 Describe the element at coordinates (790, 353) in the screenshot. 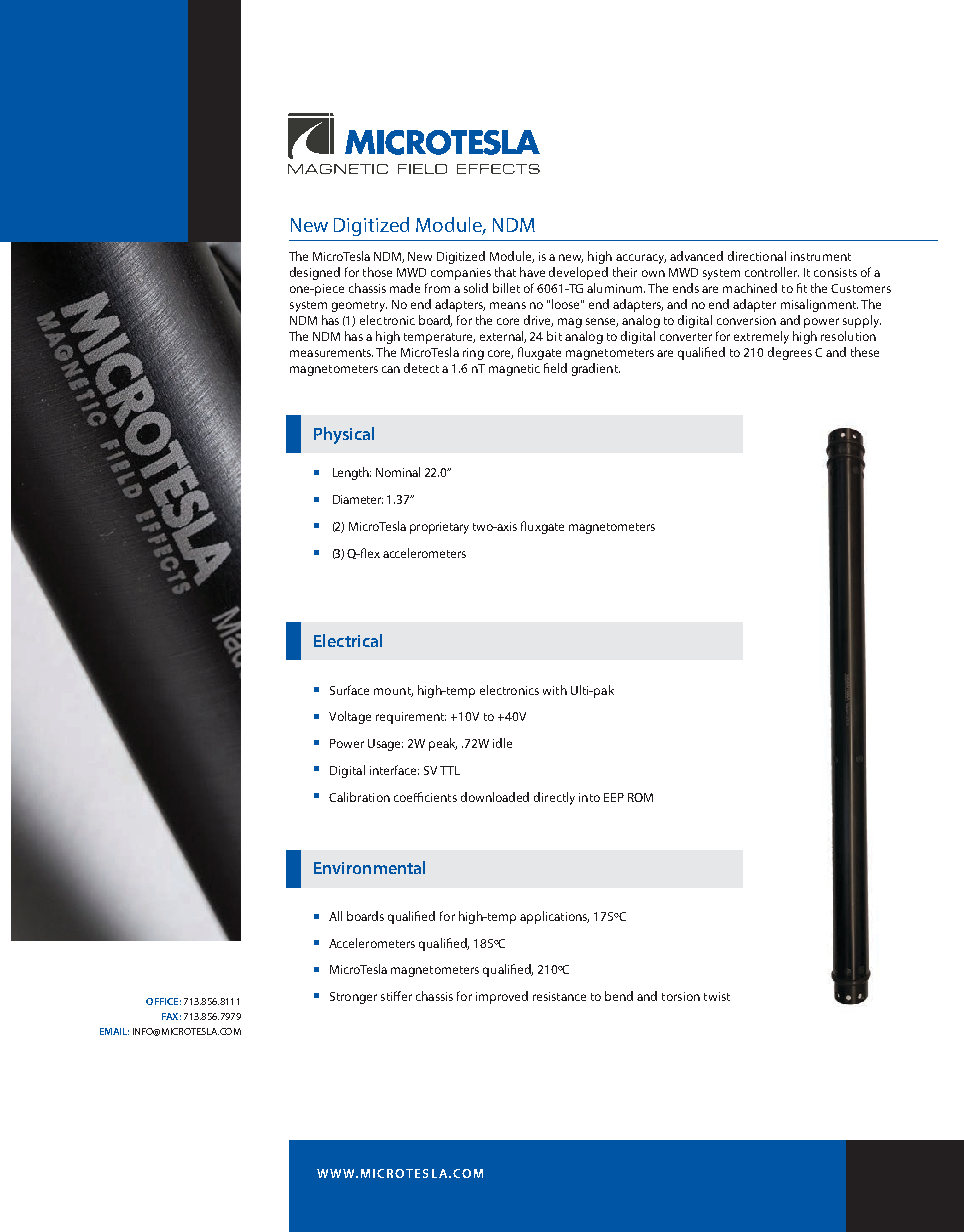

I see `degrees` at that location.
